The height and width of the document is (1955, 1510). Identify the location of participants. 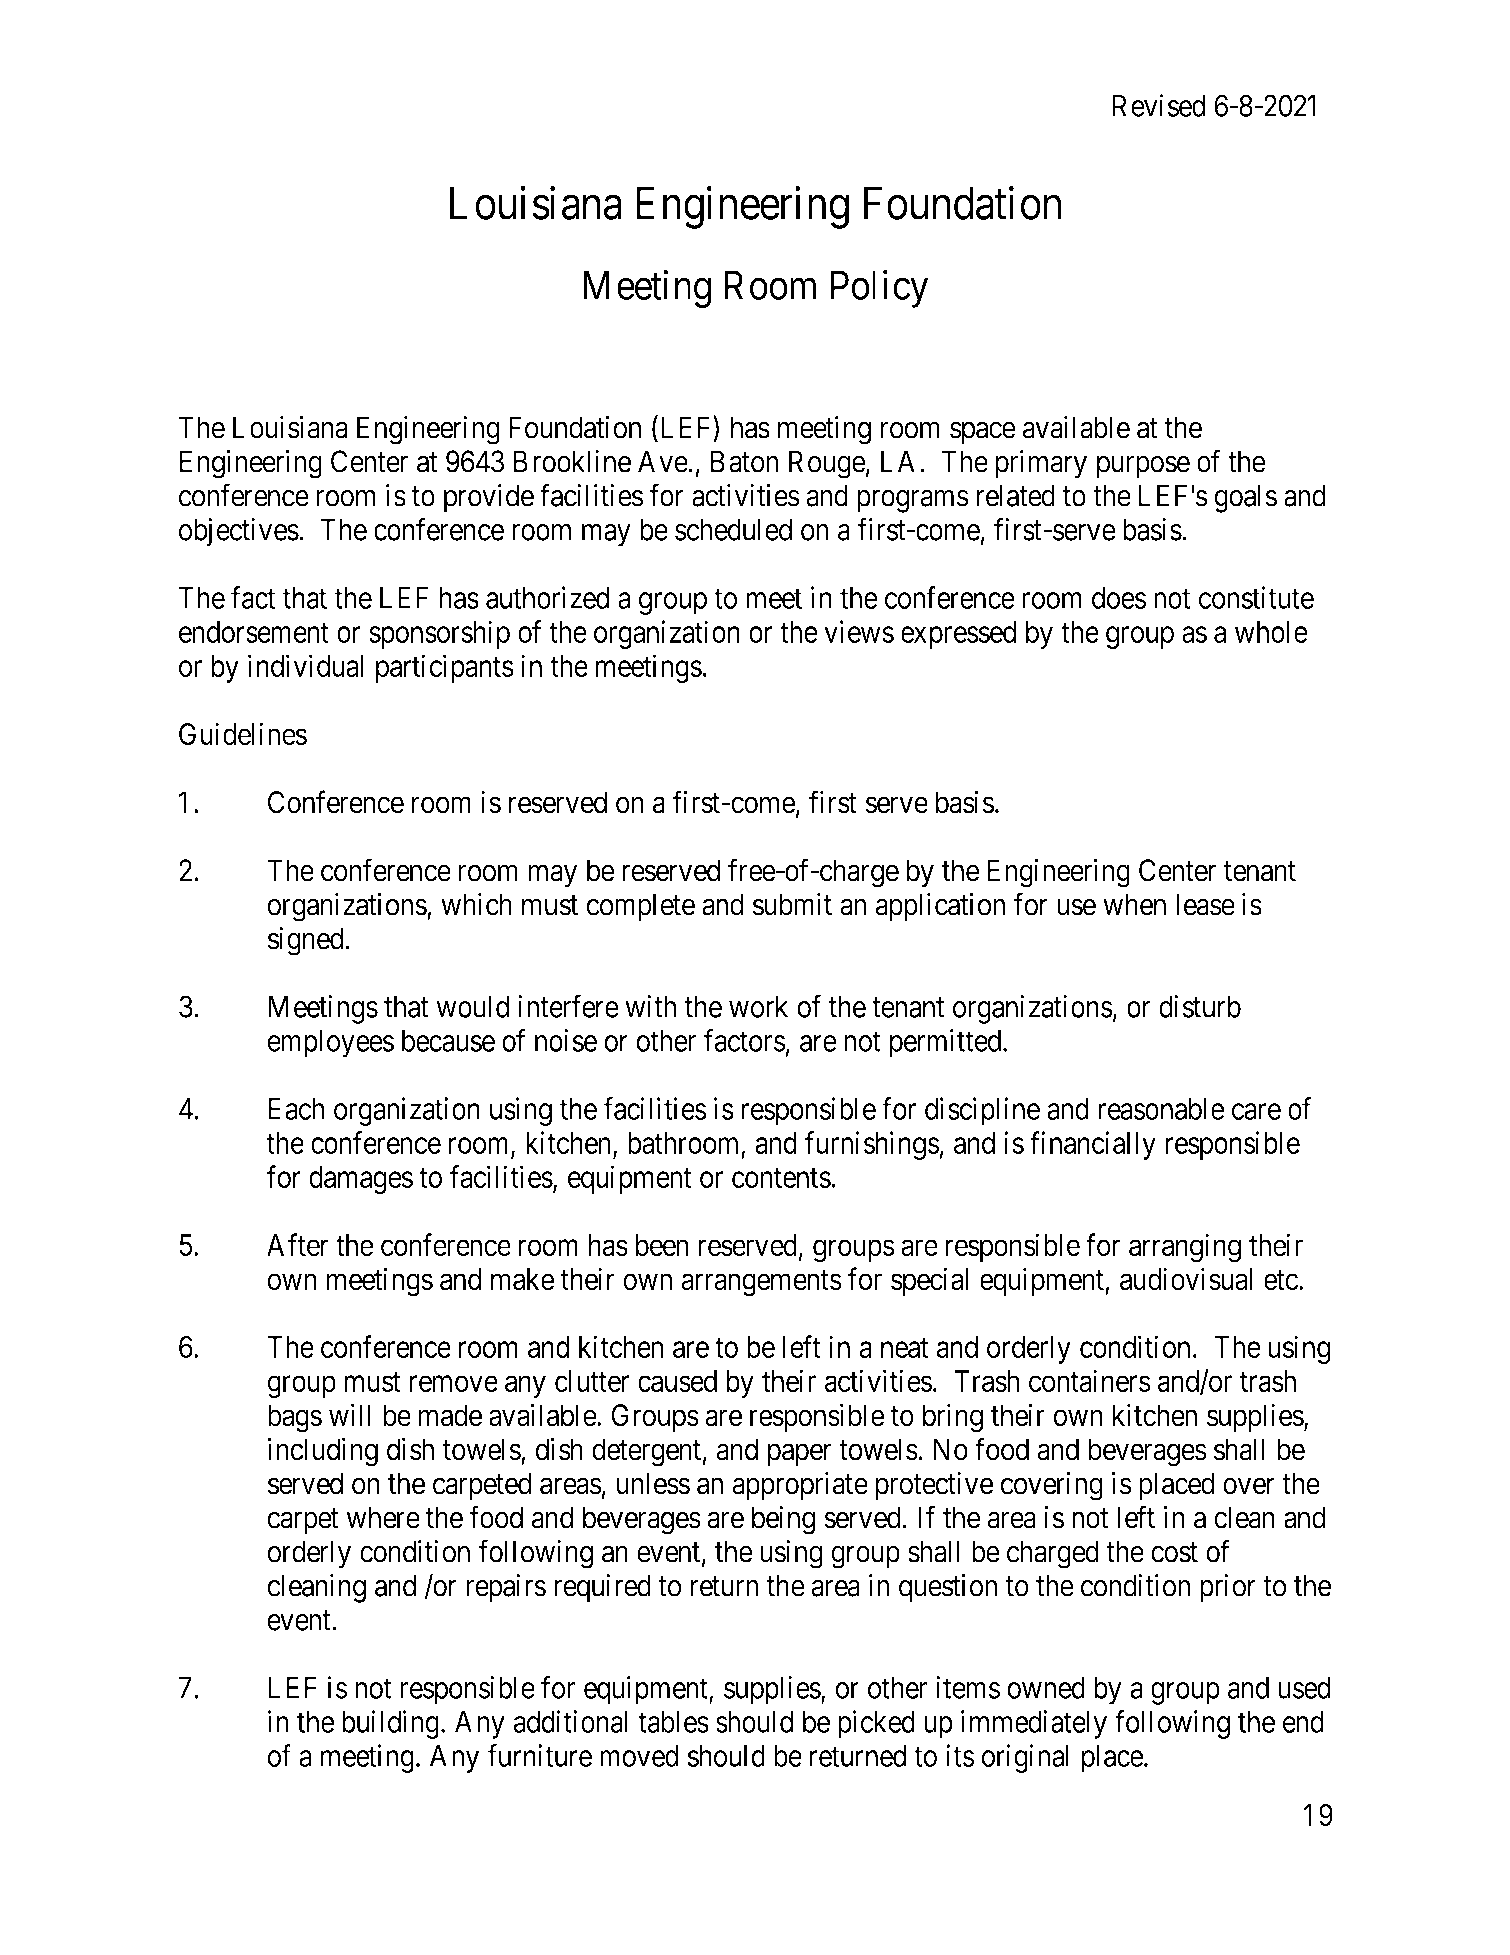
(445, 668).
